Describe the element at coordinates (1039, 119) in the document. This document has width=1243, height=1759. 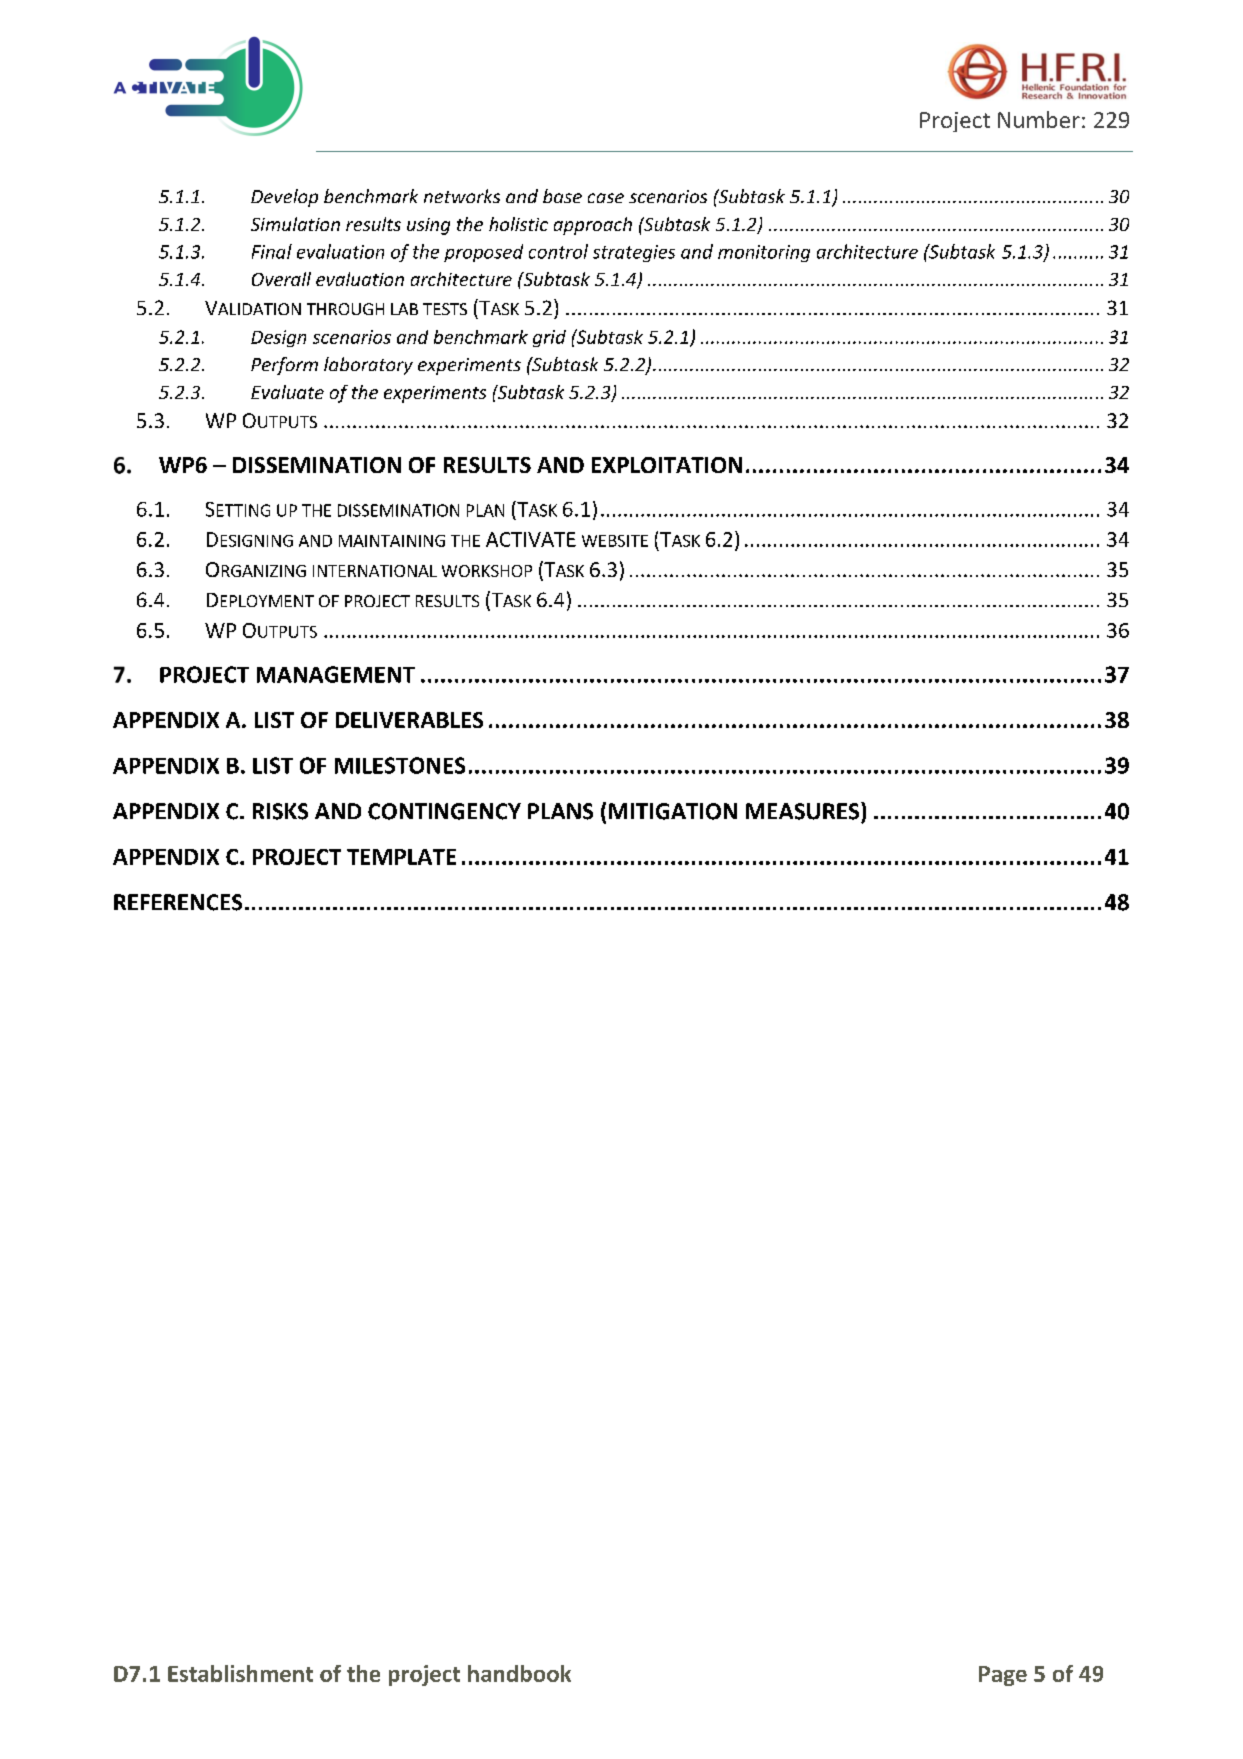
I see `Number` at that location.
